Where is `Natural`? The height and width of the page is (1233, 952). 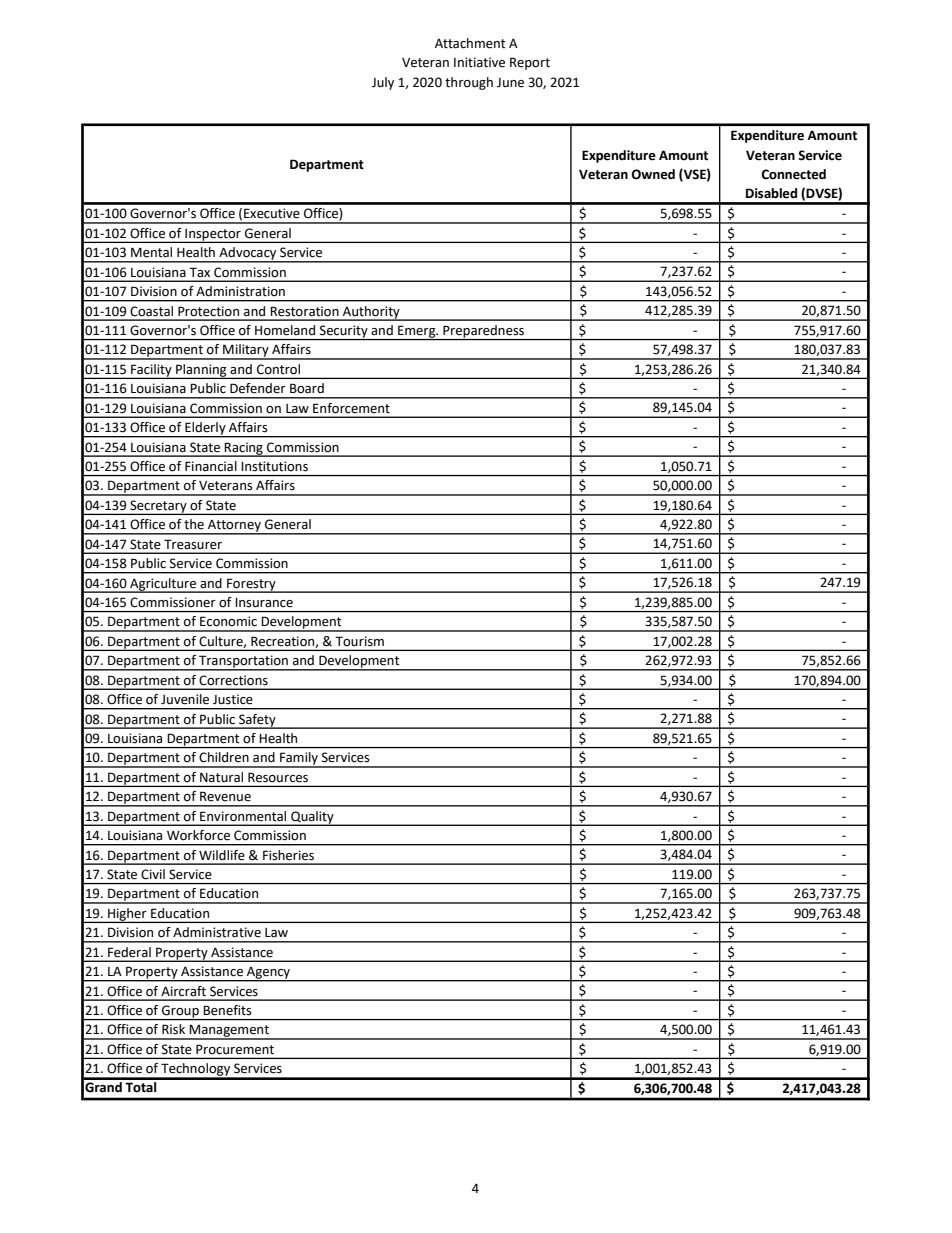
Natural is located at coordinates (221, 777).
